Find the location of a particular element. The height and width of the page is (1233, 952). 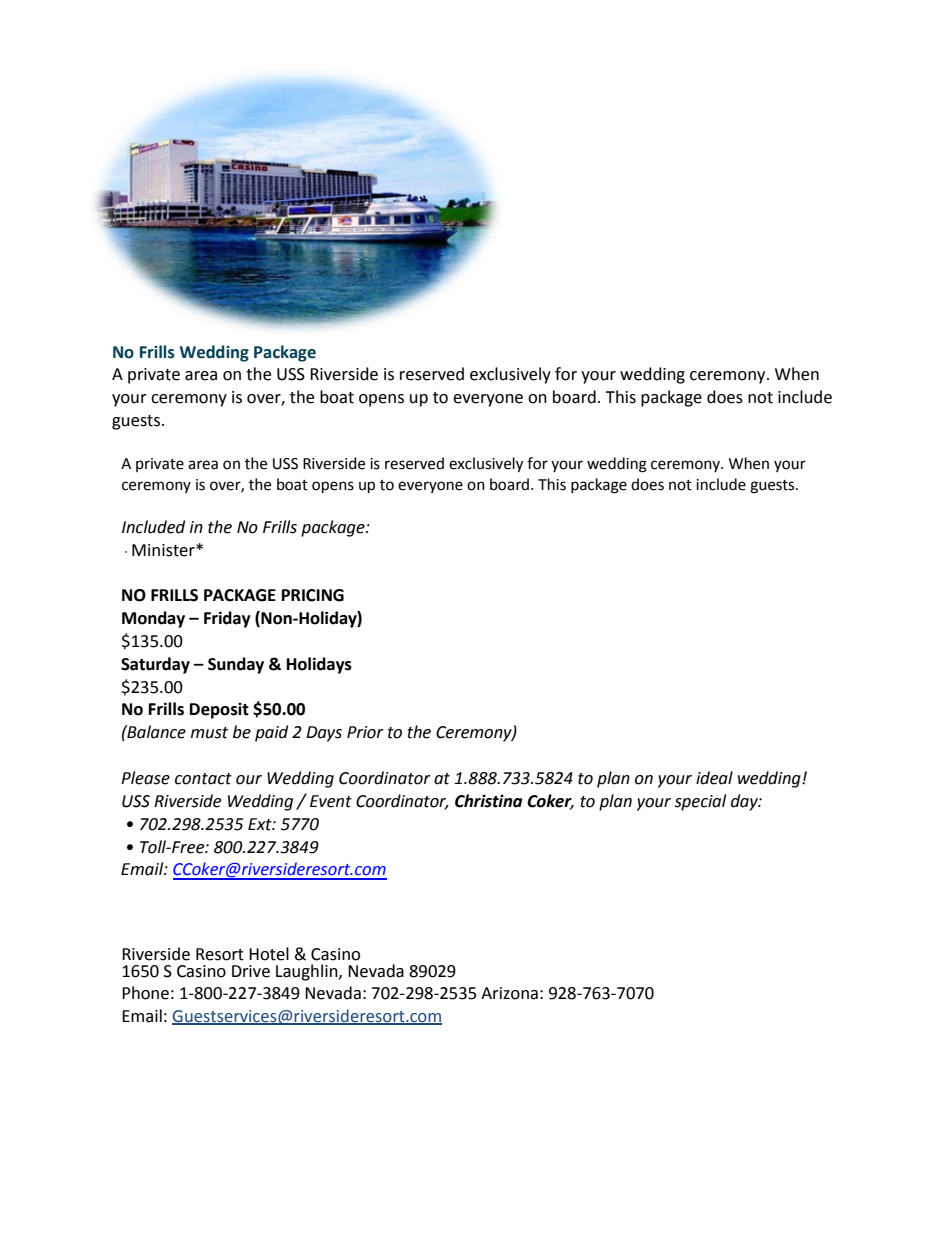

PRICING is located at coordinates (313, 595).
